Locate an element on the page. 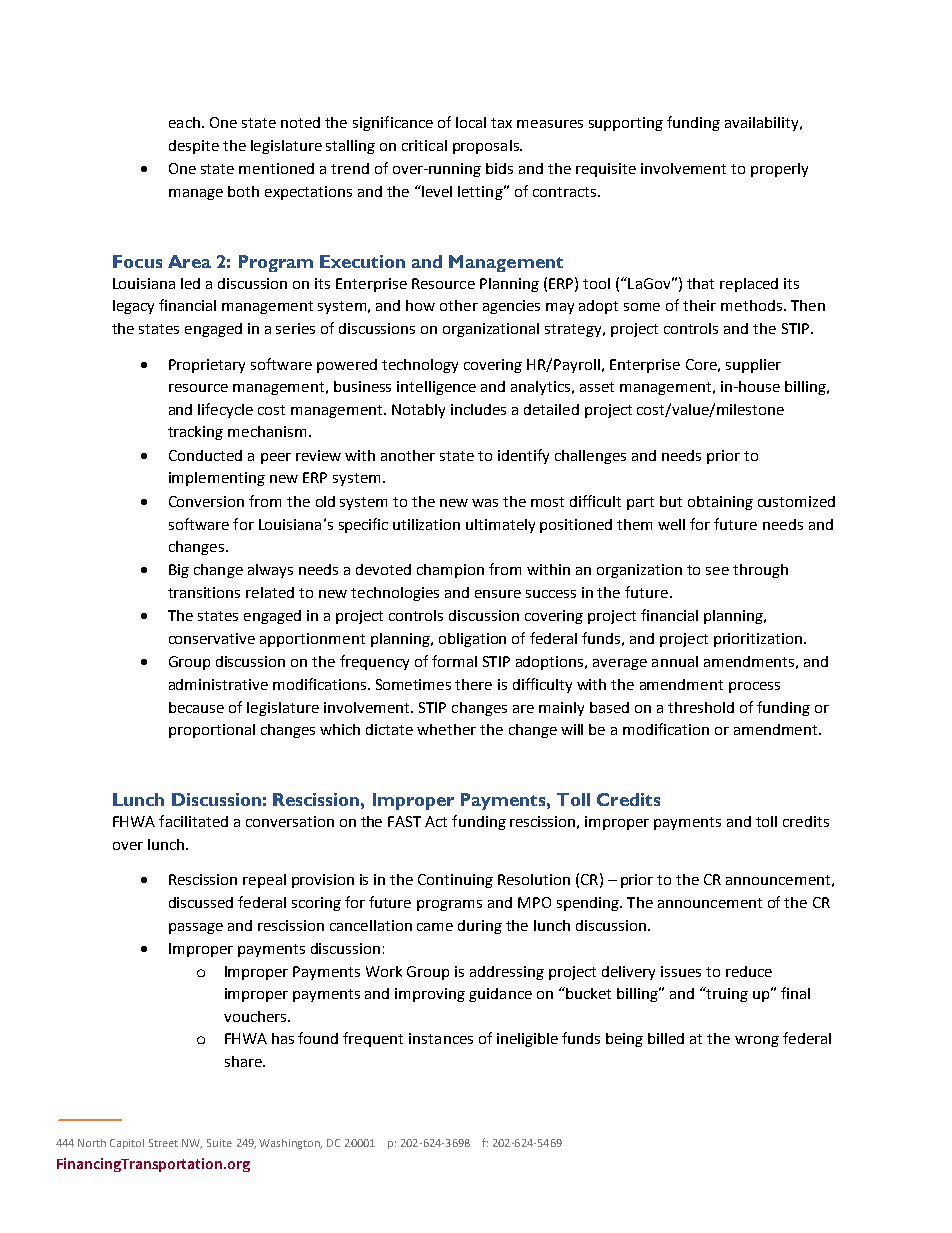 This image has height=1233, width=952. Conducted is located at coordinates (205, 455).
